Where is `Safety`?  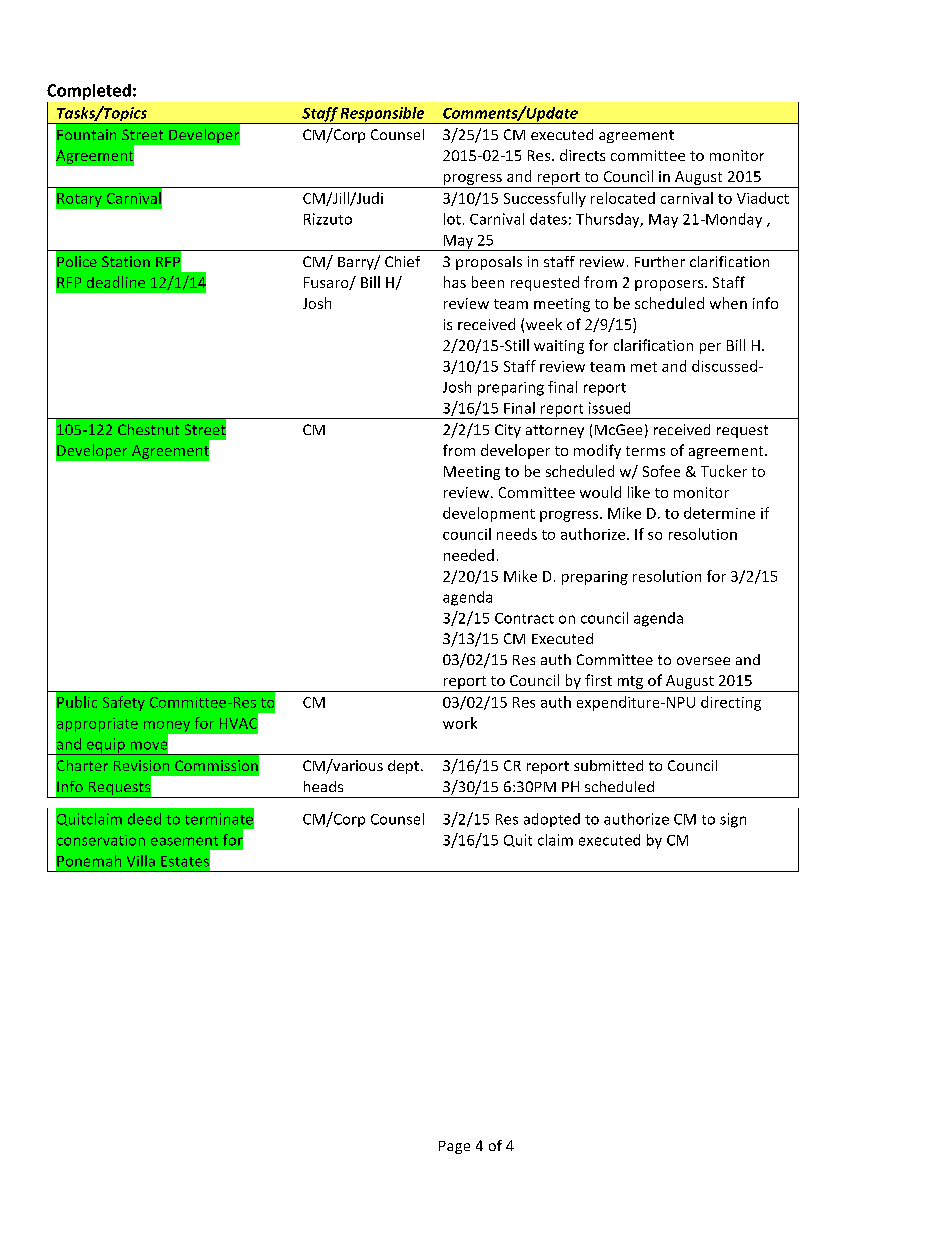 Safety is located at coordinates (124, 703).
